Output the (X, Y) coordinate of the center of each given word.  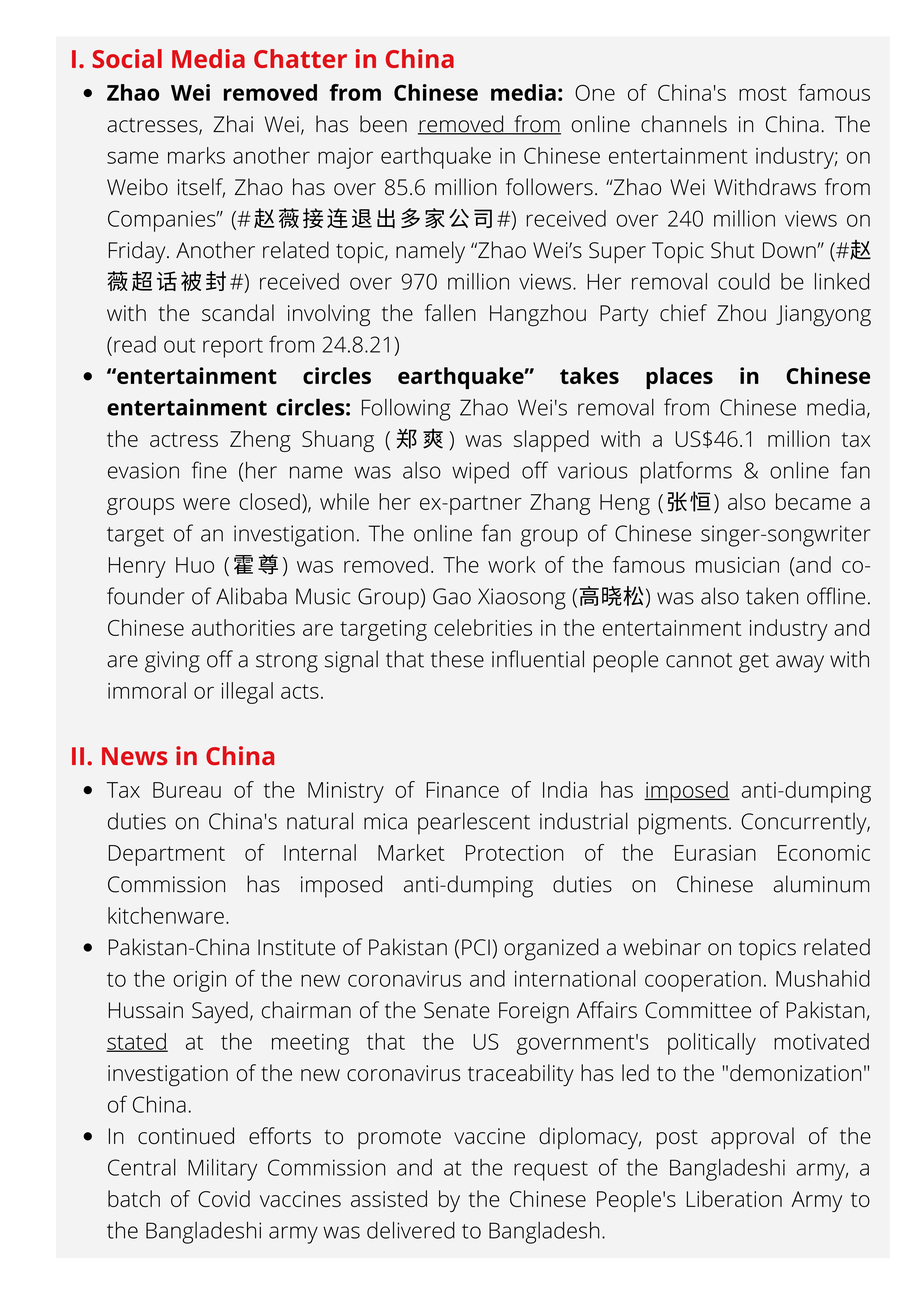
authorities (243, 627)
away (800, 664)
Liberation (734, 1198)
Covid (224, 1198)
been (383, 124)
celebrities (483, 627)
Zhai (233, 124)
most (763, 93)
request (551, 1171)
